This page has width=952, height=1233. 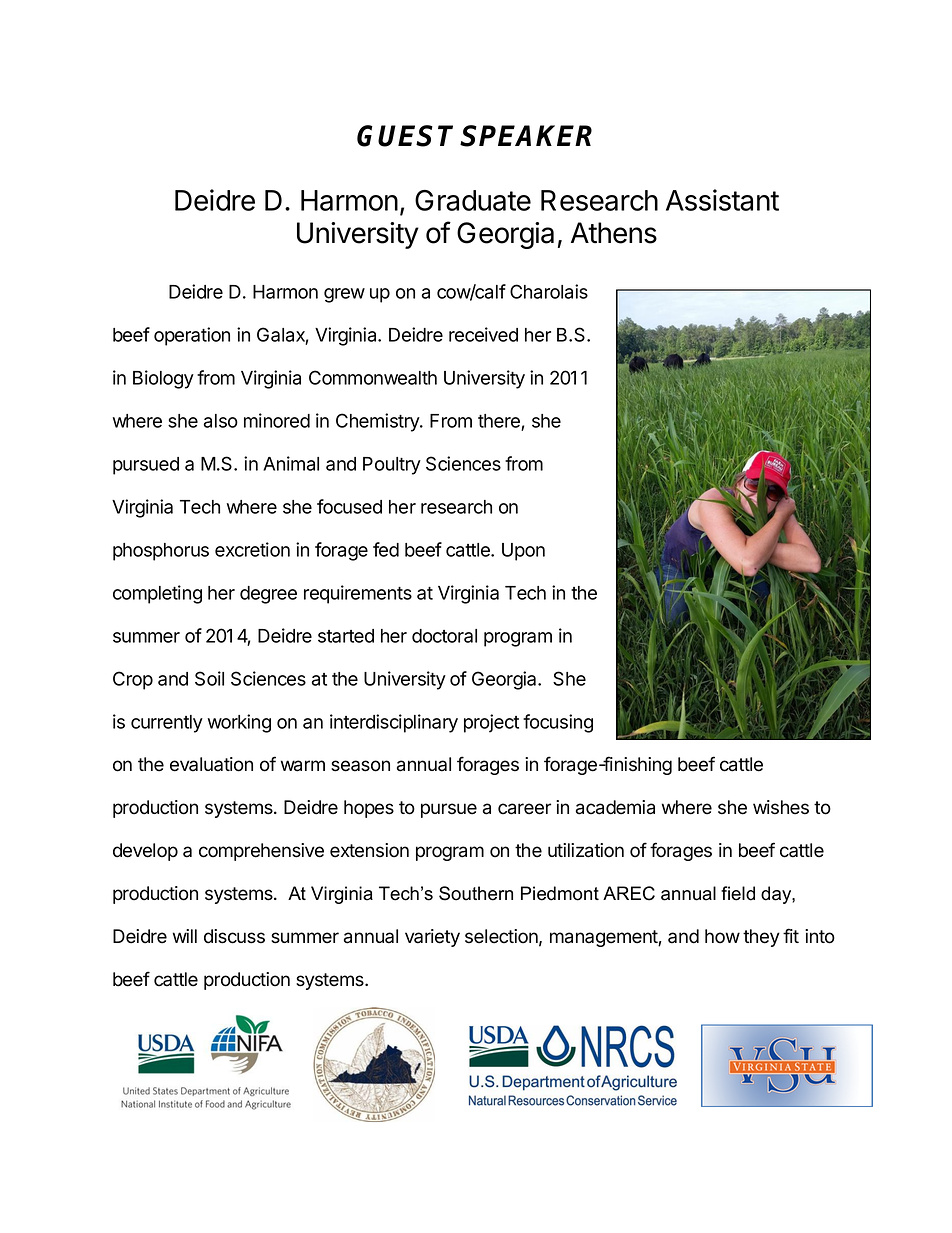 What do you see at coordinates (234, 936) in the page?
I see `discuss` at bounding box center [234, 936].
